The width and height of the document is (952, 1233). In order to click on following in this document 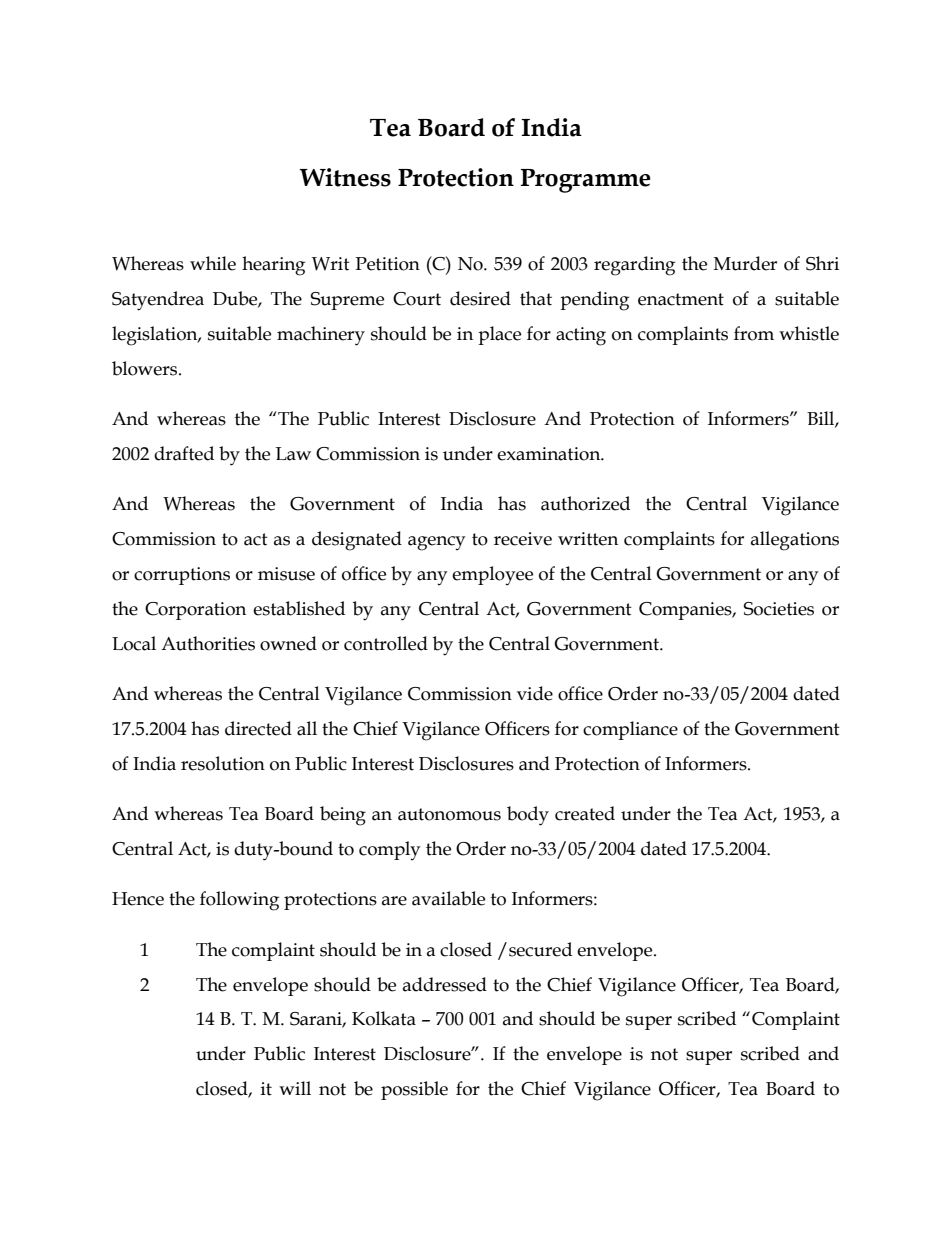, I will do `click(239, 901)`.
